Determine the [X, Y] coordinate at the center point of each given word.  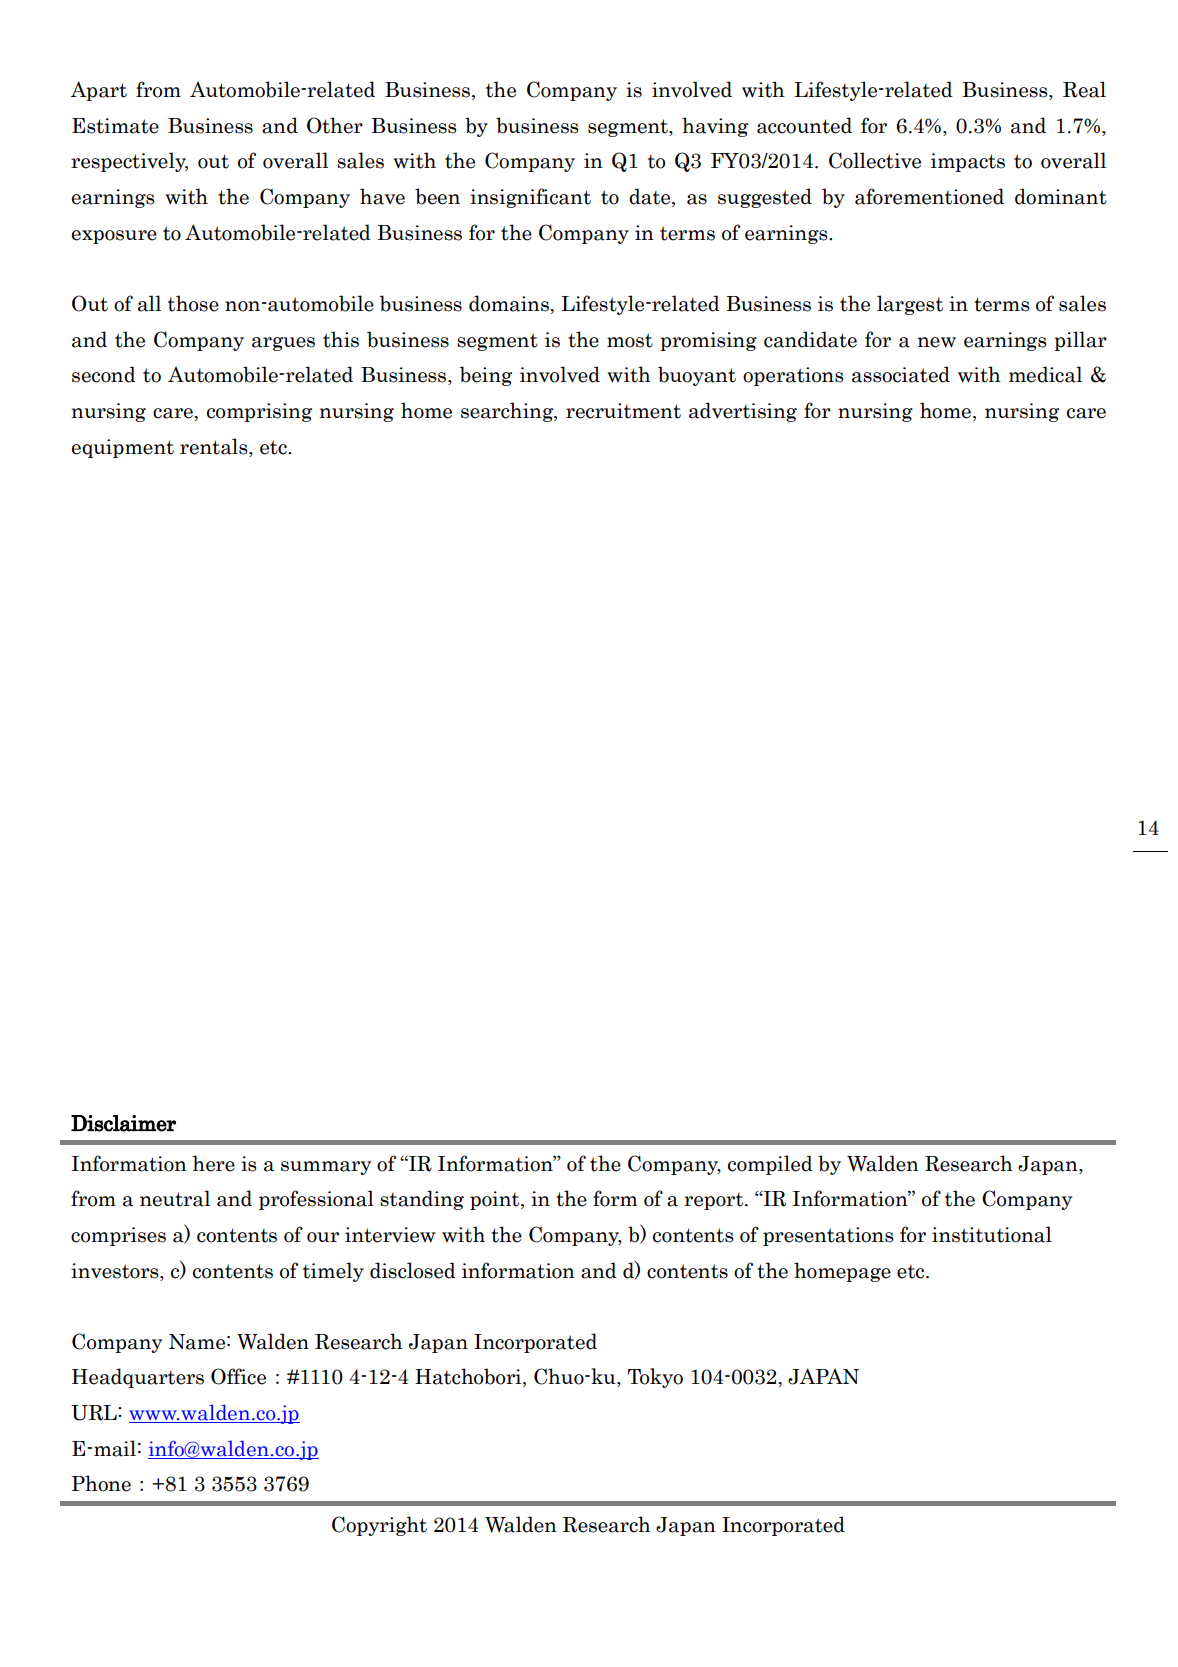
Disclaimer [123, 1123]
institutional [992, 1234]
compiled [770, 1165]
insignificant [530, 198]
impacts [968, 162]
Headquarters [138, 1378]
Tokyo [655, 1378]
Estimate [115, 126]
